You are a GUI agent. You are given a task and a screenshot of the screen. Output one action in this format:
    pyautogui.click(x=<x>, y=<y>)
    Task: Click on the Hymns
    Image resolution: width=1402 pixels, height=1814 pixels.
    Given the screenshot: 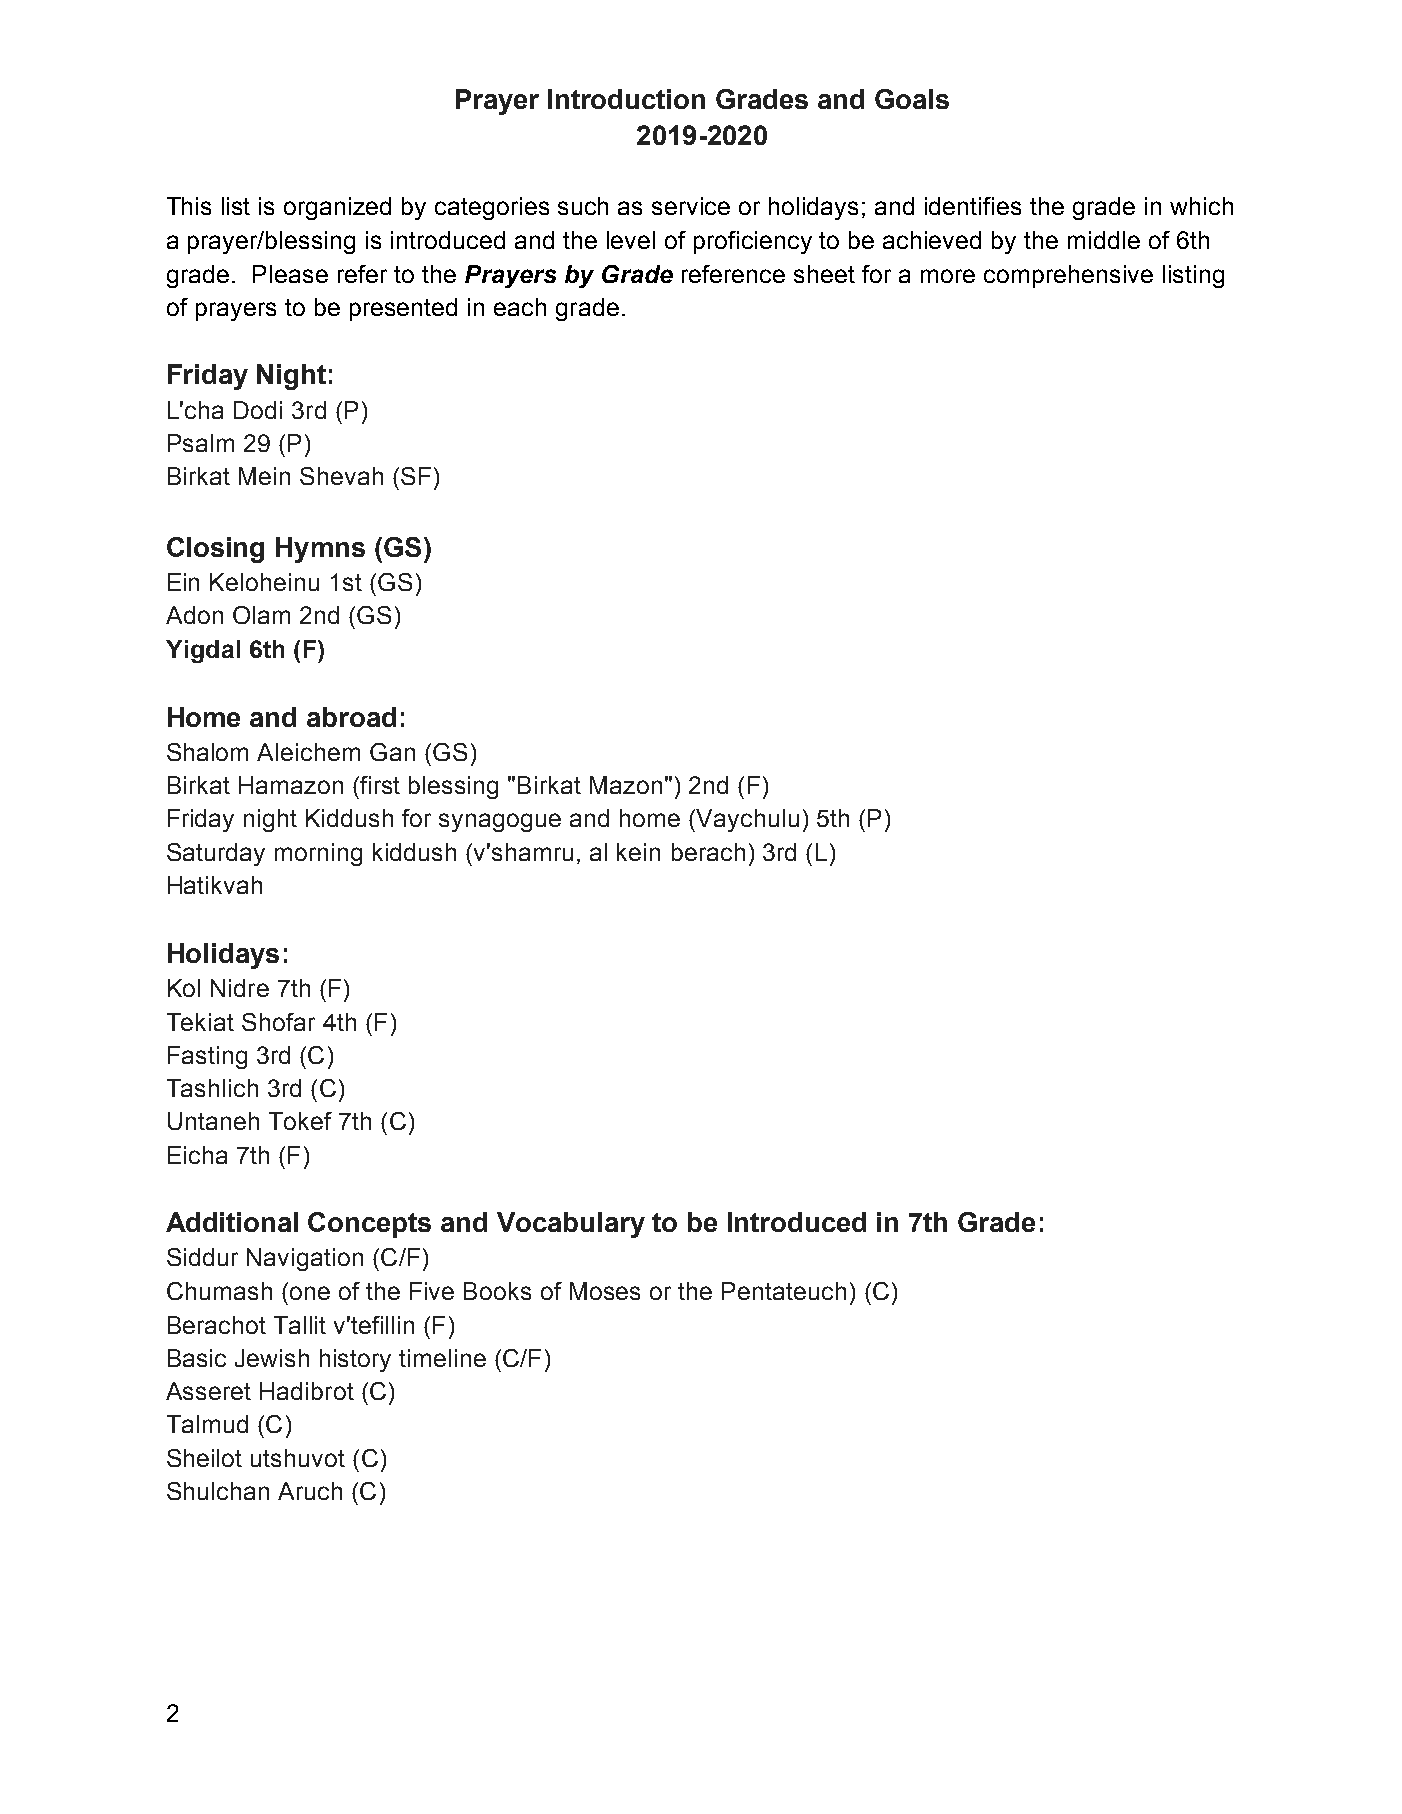 What is the action you would take?
    pyautogui.click(x=320, y=550)
